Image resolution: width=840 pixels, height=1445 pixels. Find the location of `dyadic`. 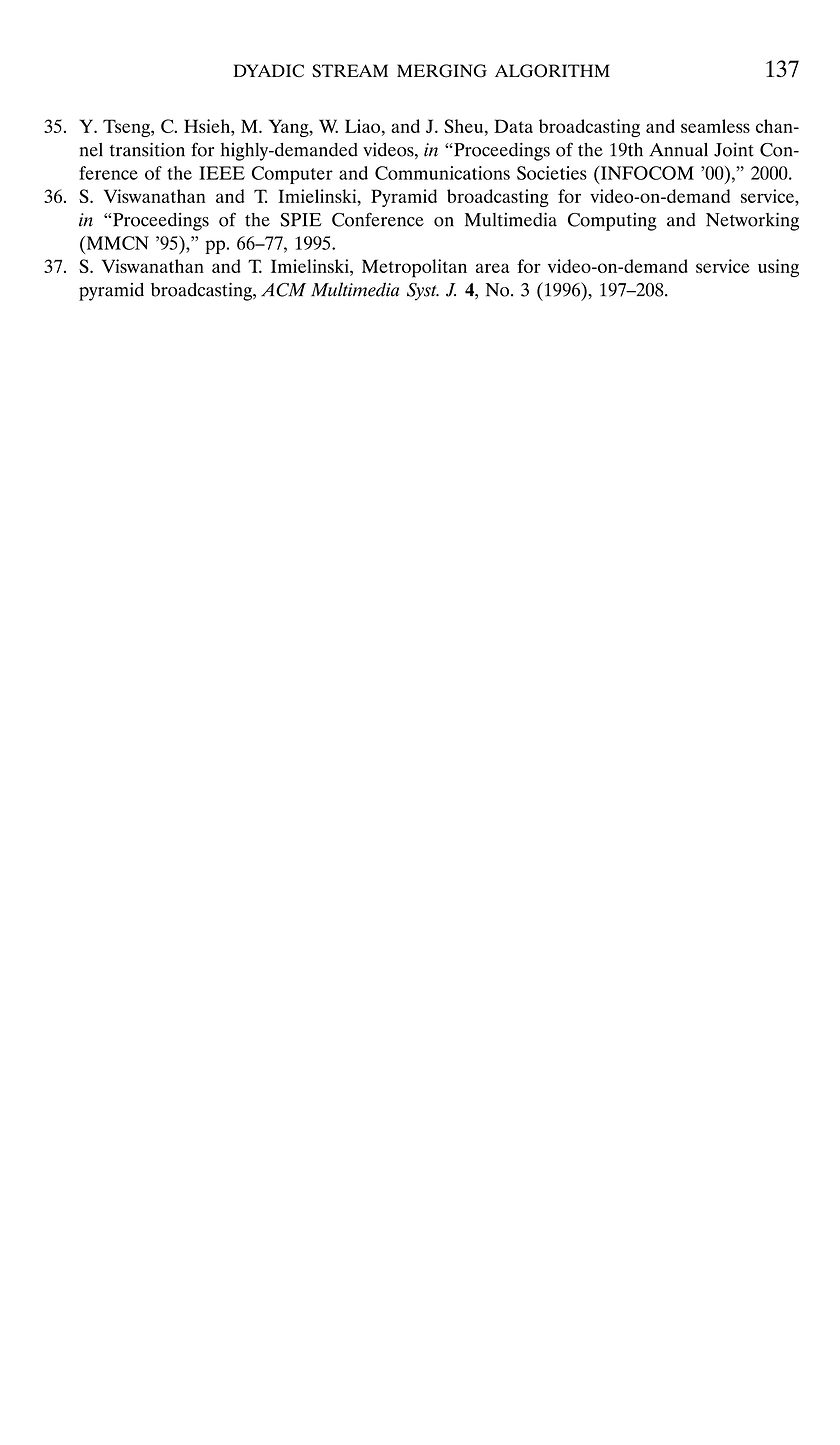

dyadic is located at coordinates (269, 71).
